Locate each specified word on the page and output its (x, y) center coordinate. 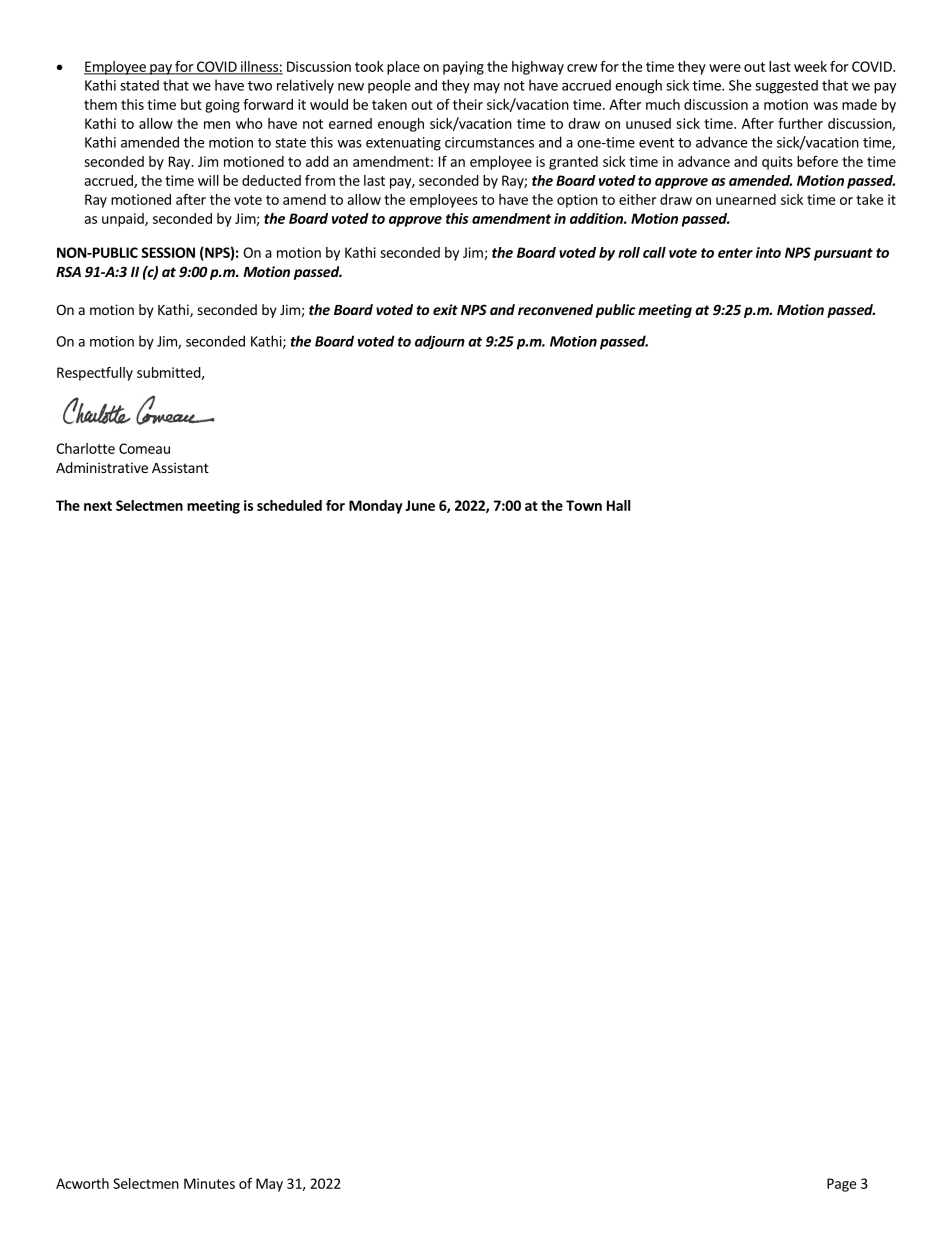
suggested (786, 87)
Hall (619, 505)
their (468, 104)
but (191, 104)
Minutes (209, 1183)
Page (841, 1185)
